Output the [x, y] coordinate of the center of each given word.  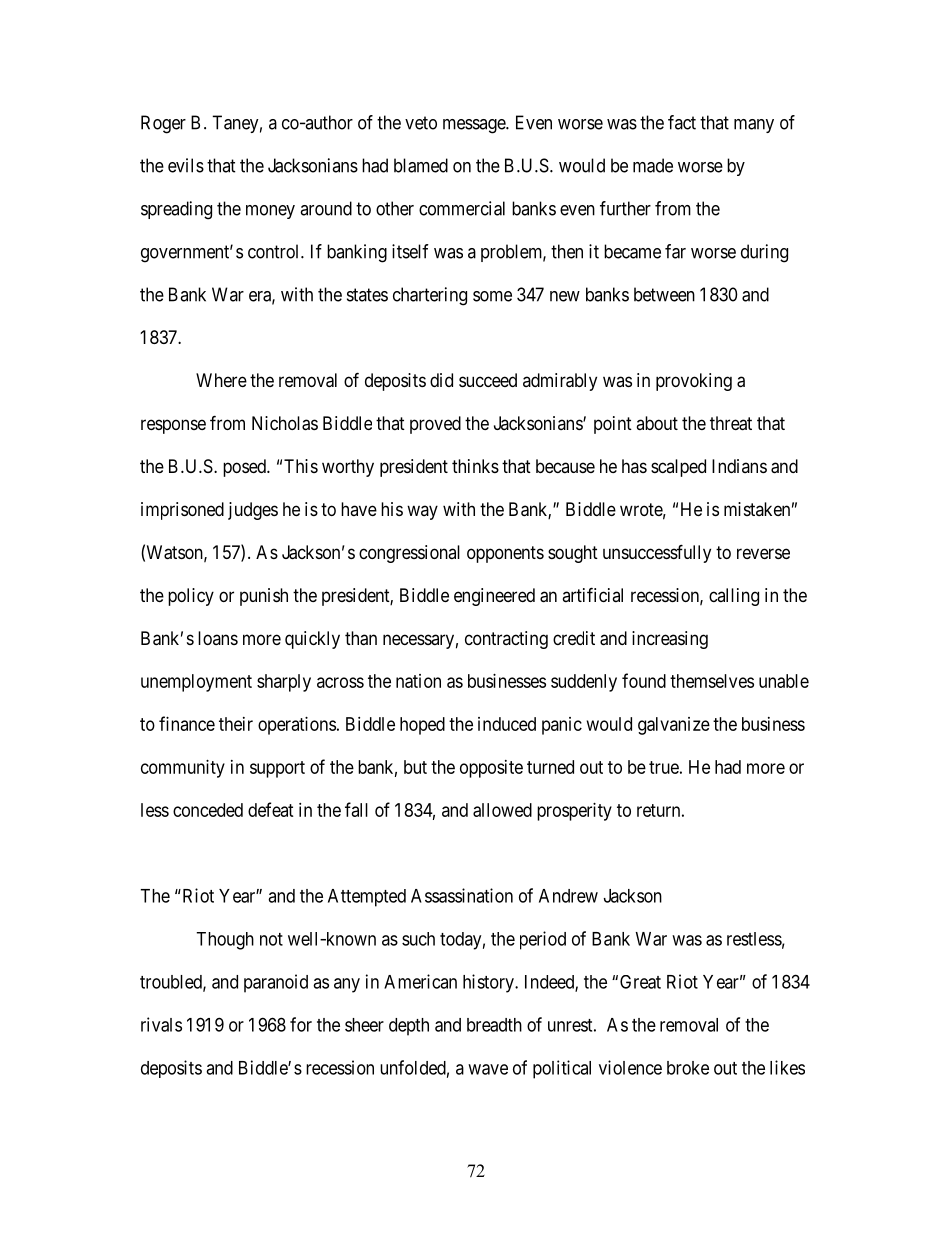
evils [186, 165]
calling [734, 597]
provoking [694, 382]
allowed [502, 810]
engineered [494, 597]
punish [264, 597]
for [301, 1024]
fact [682, 122]
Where [221, 380]
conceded [208, 810]
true [664, 767]
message [475, 126]
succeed [488, 380]
